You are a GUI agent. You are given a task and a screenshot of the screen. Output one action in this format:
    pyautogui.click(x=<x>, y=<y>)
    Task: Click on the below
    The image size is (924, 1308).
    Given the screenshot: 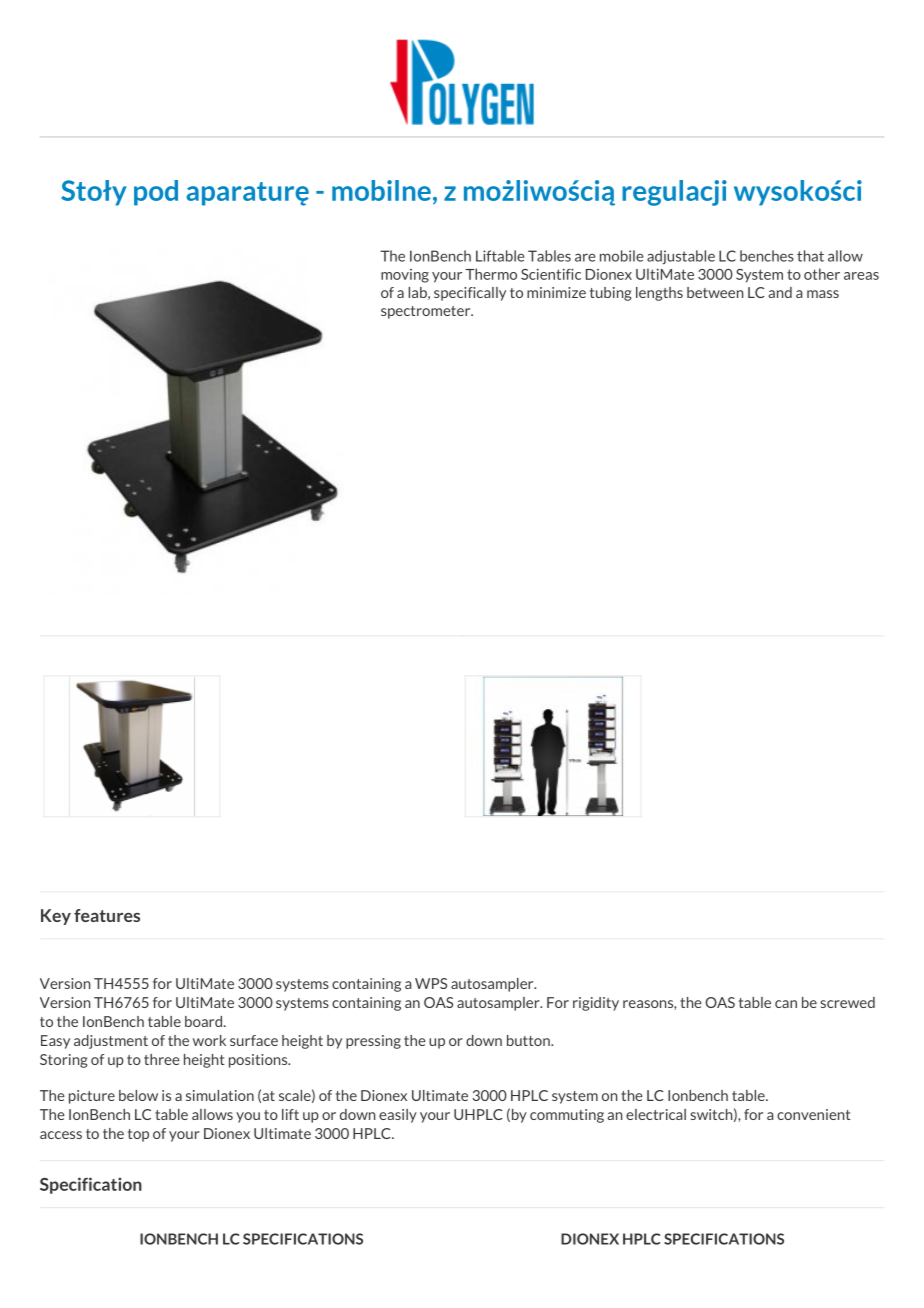 What is the action you would take?
    pyautogui.click(x=138, y=1095)
